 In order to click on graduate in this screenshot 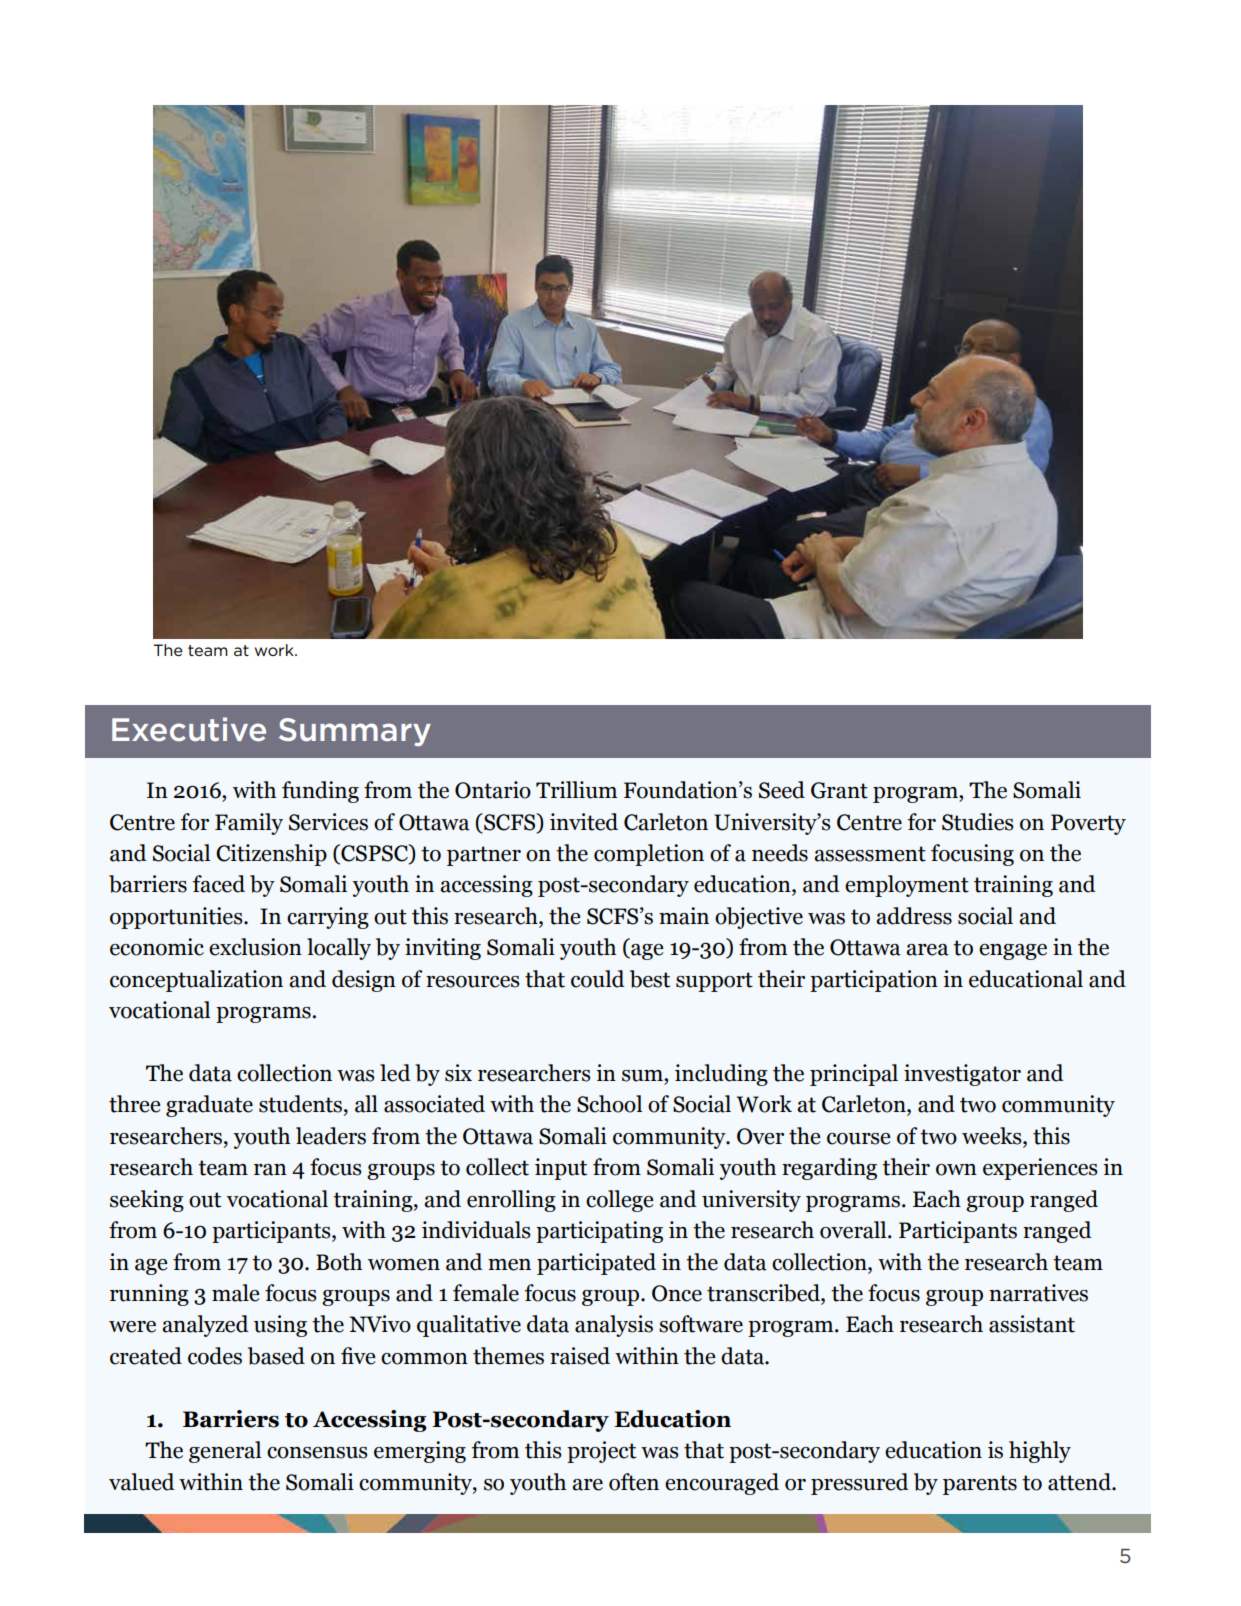, I will do `click(209, 1106)`.
